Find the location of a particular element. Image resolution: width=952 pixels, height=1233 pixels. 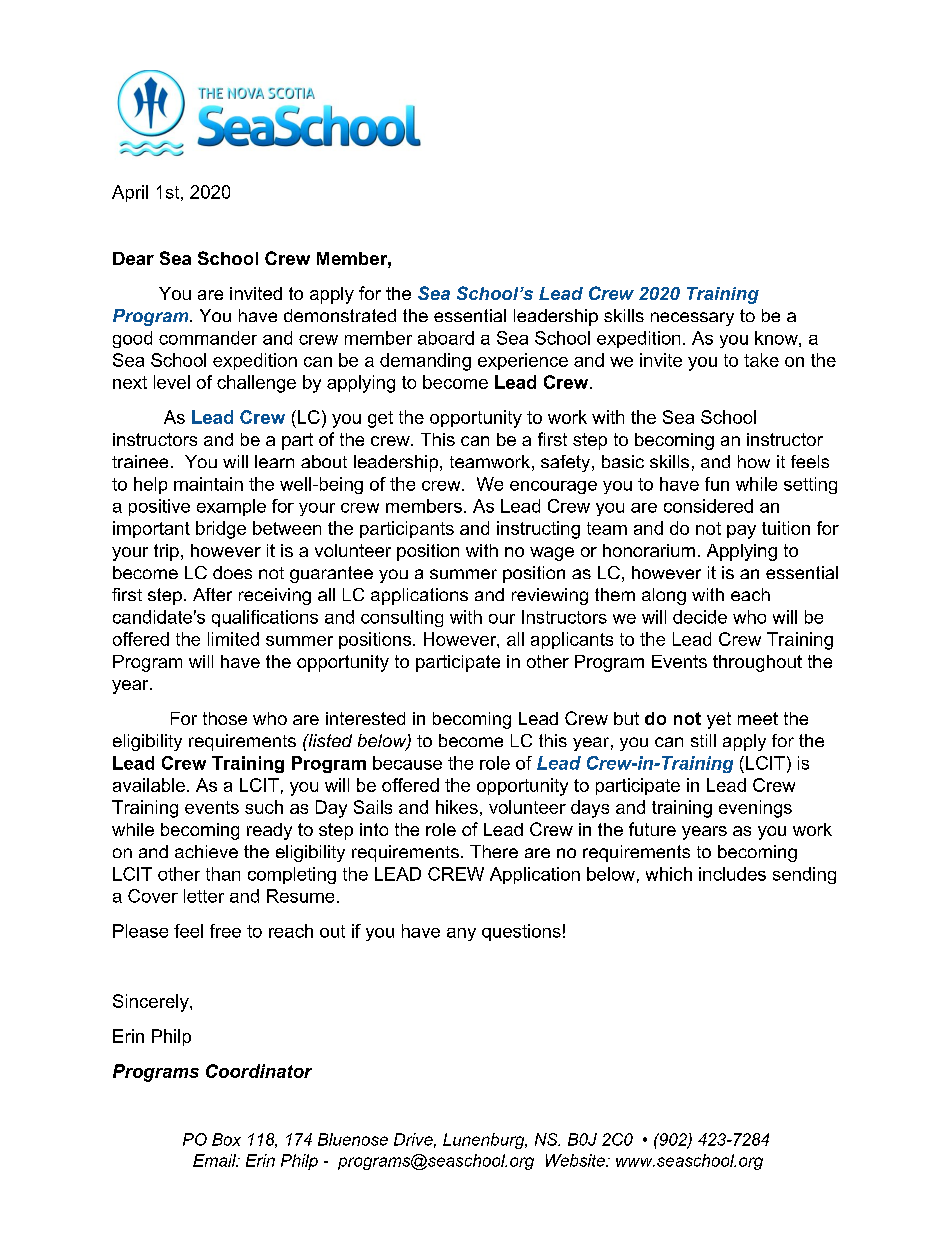

aboard is located at coordinates (446, 338).
